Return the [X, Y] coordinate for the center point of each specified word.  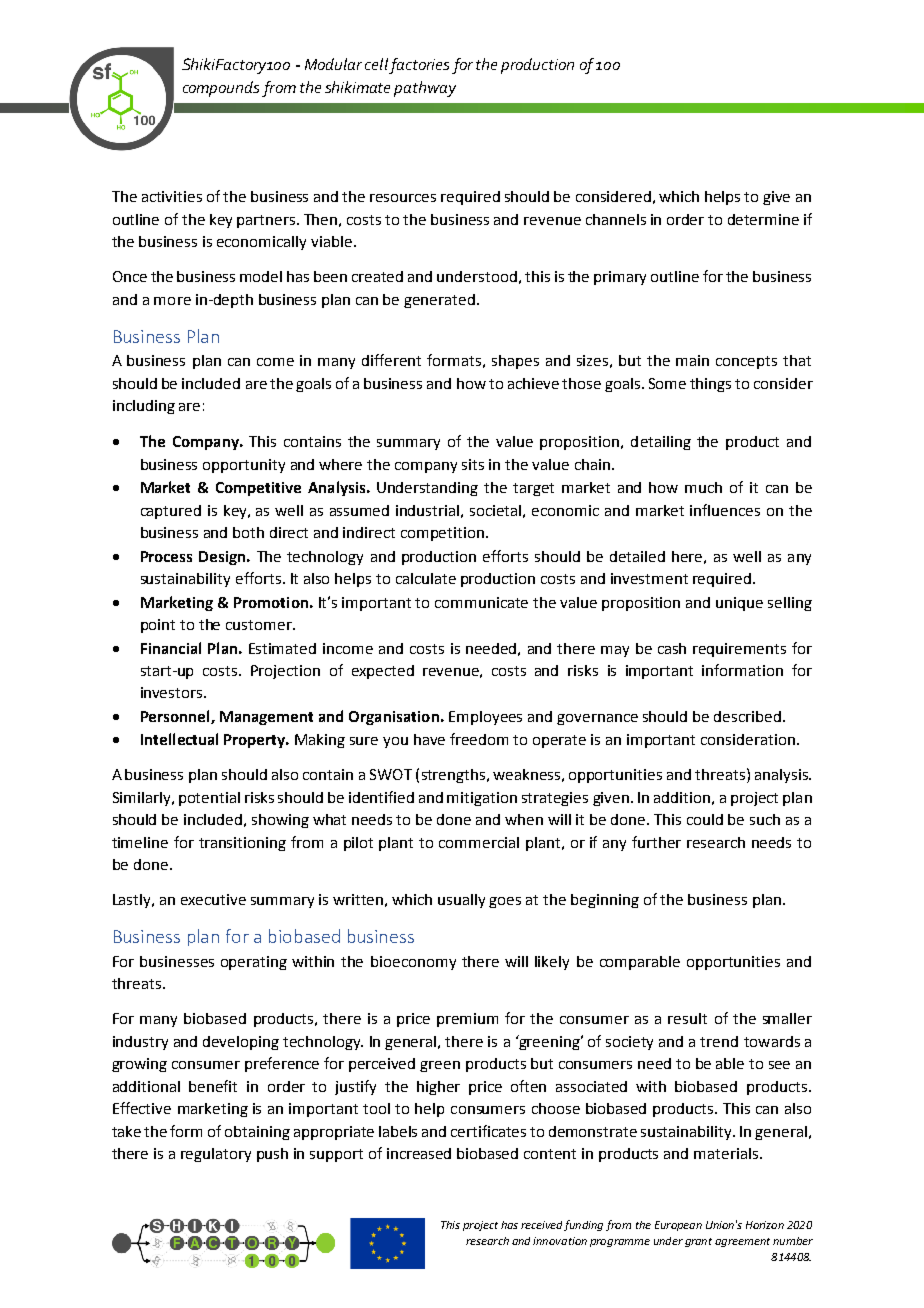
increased [419, 1153]
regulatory [216, 1155]
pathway [425, 89]
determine [763, 219]
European [678, 1226]
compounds [221, 89]
